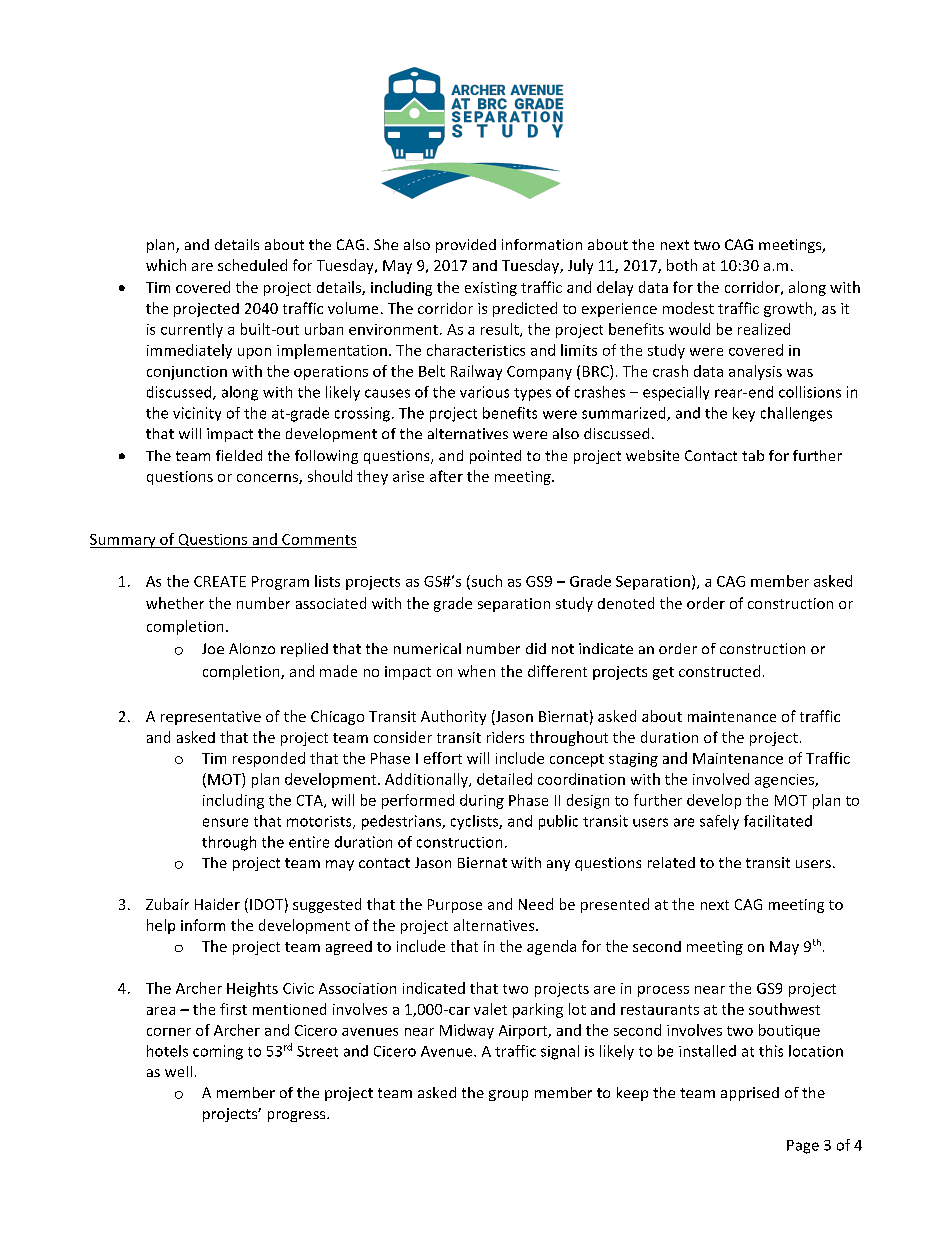 This image has width=952, height=1233. Describe the element at coordinates (682, 265) in the image. I see `both` at that location.
